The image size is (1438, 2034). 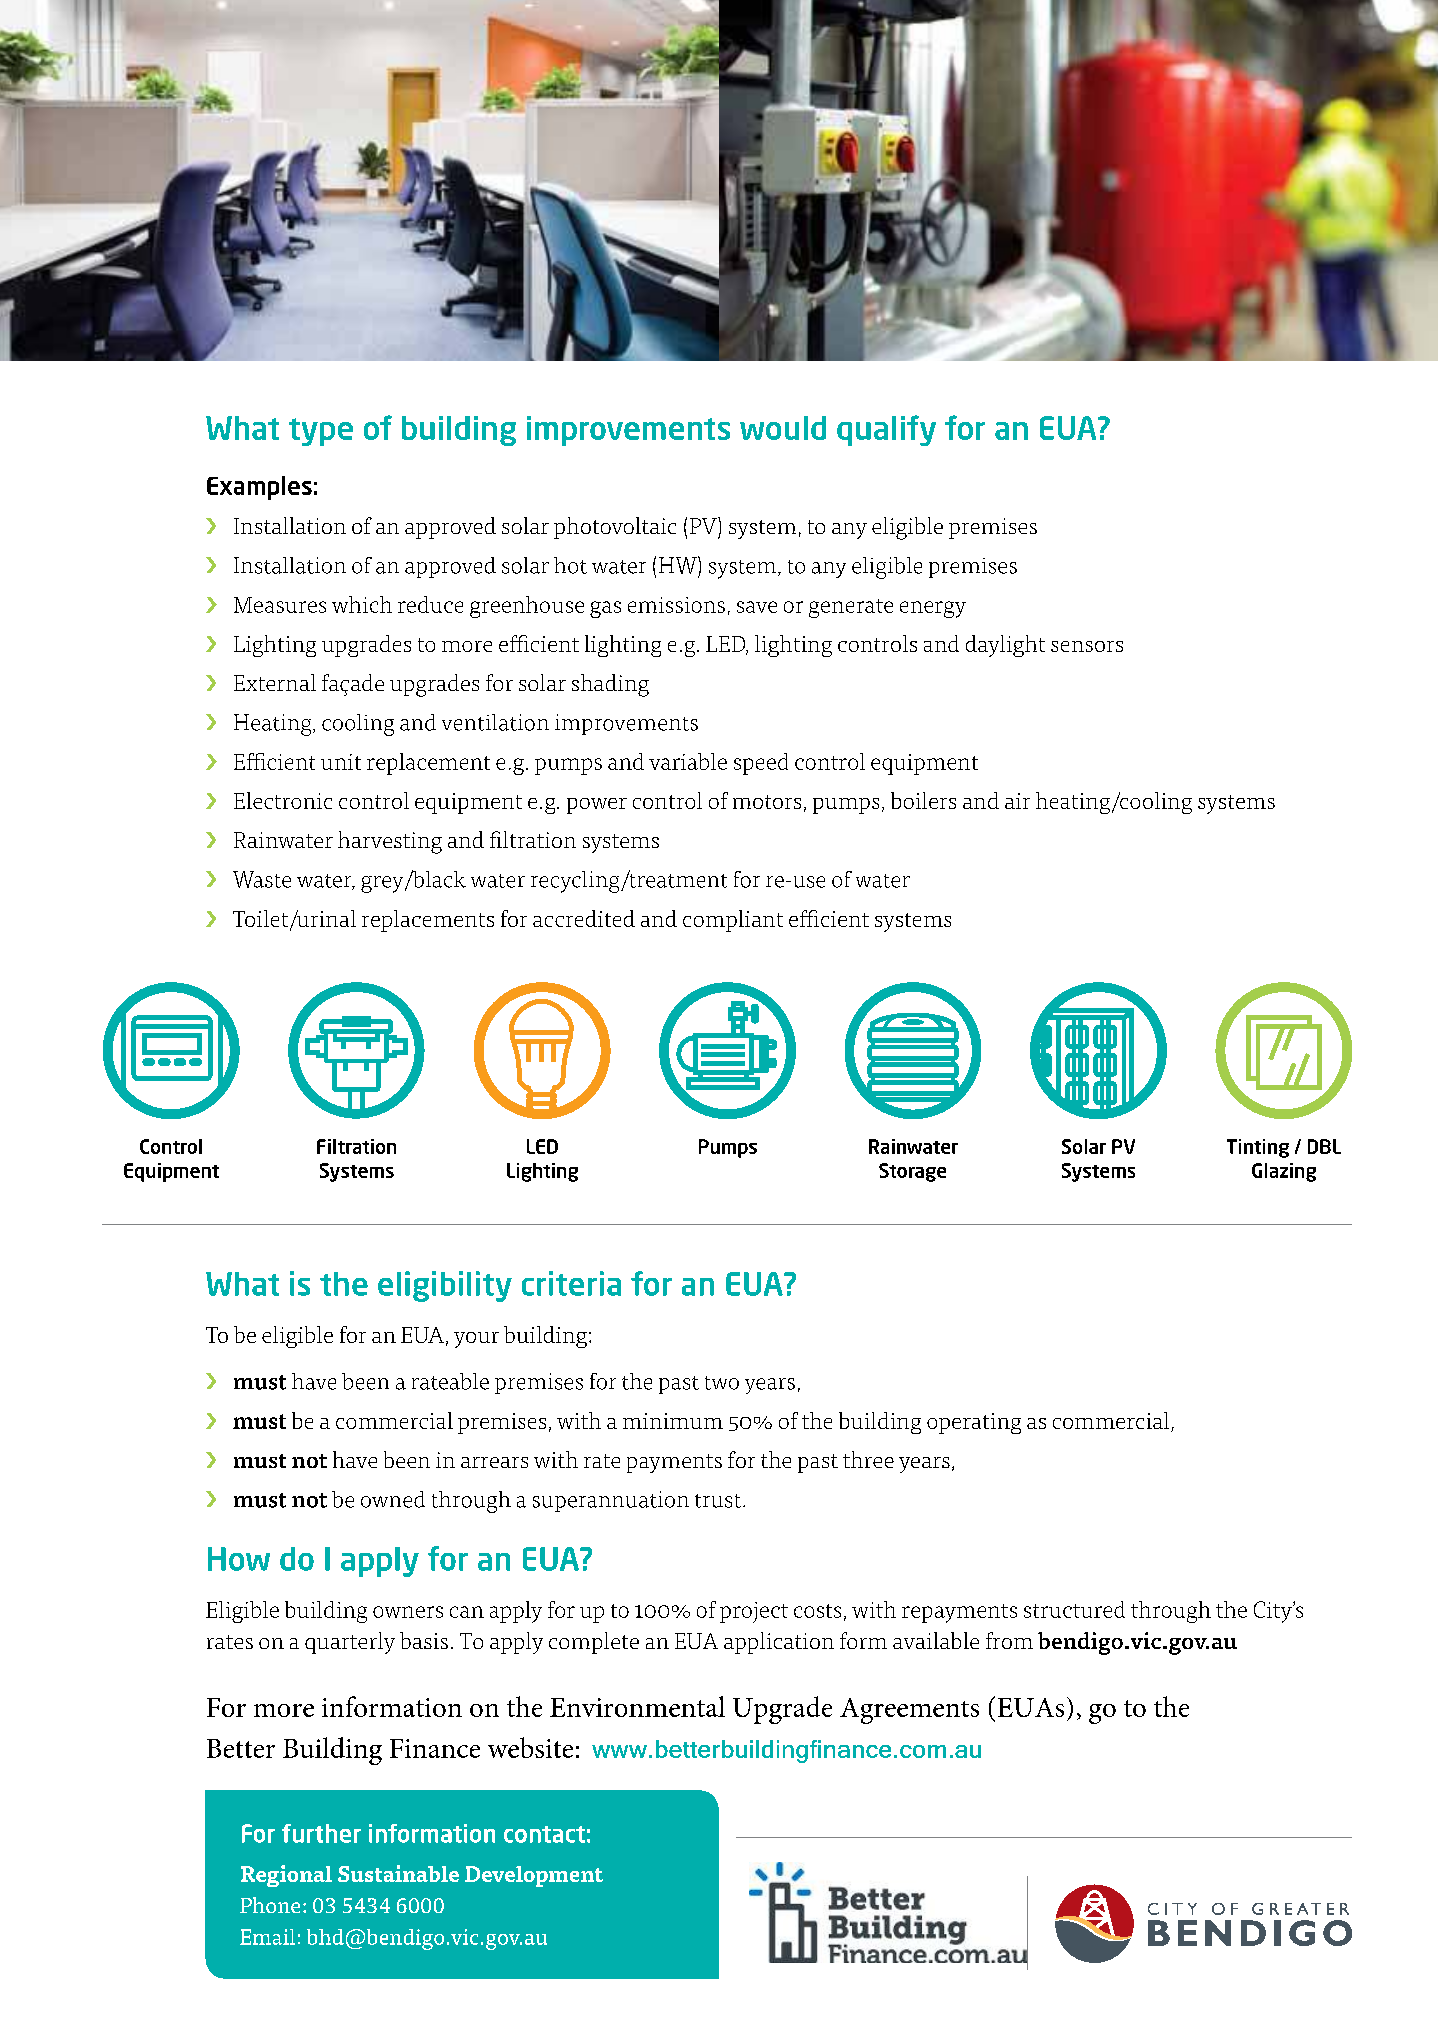 What do you see at coordinates (341, 762) in the page?
I see `unit` at bounding box center [341, 762].
